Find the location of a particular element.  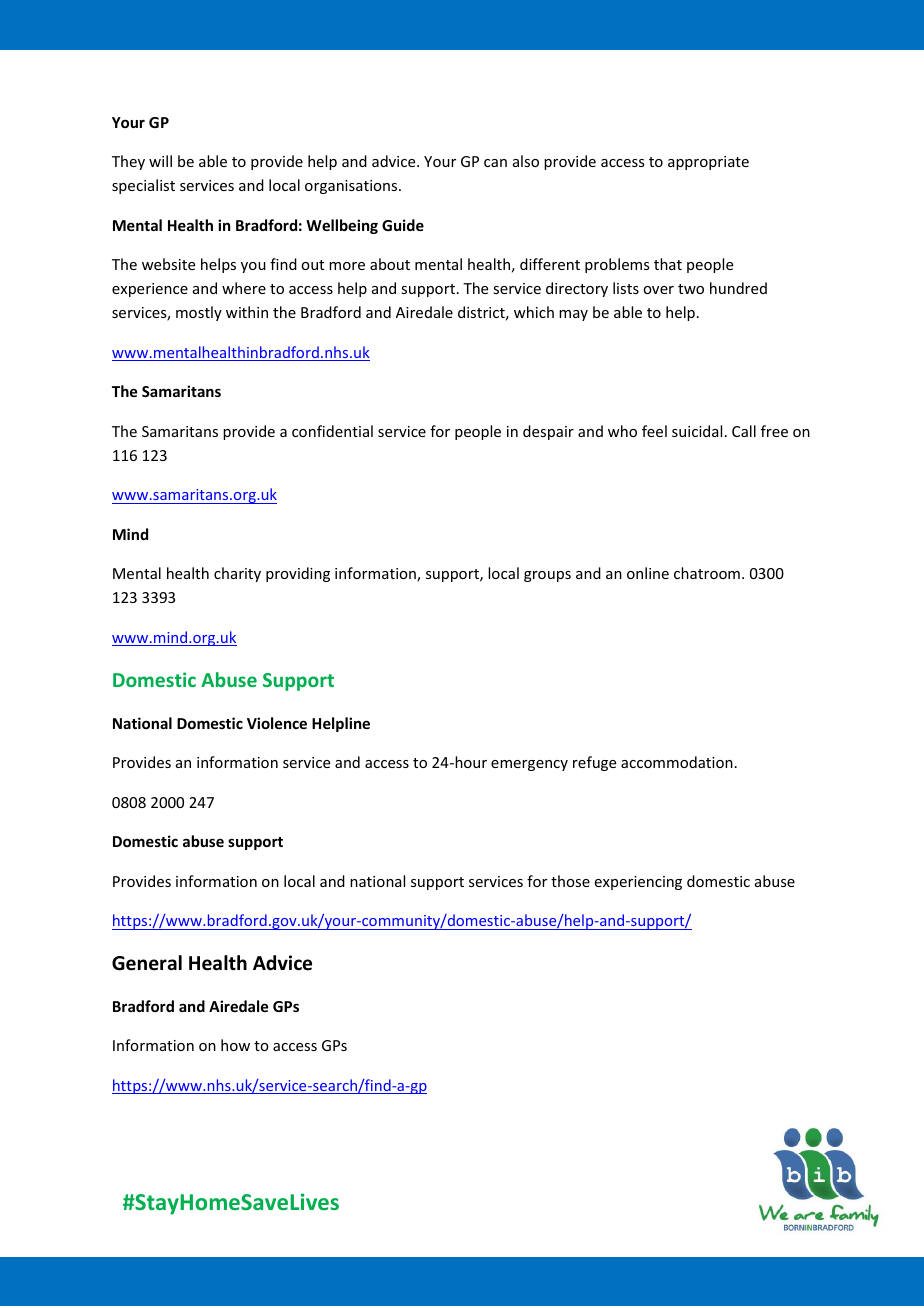

those is located at coordinates (570, 881).
